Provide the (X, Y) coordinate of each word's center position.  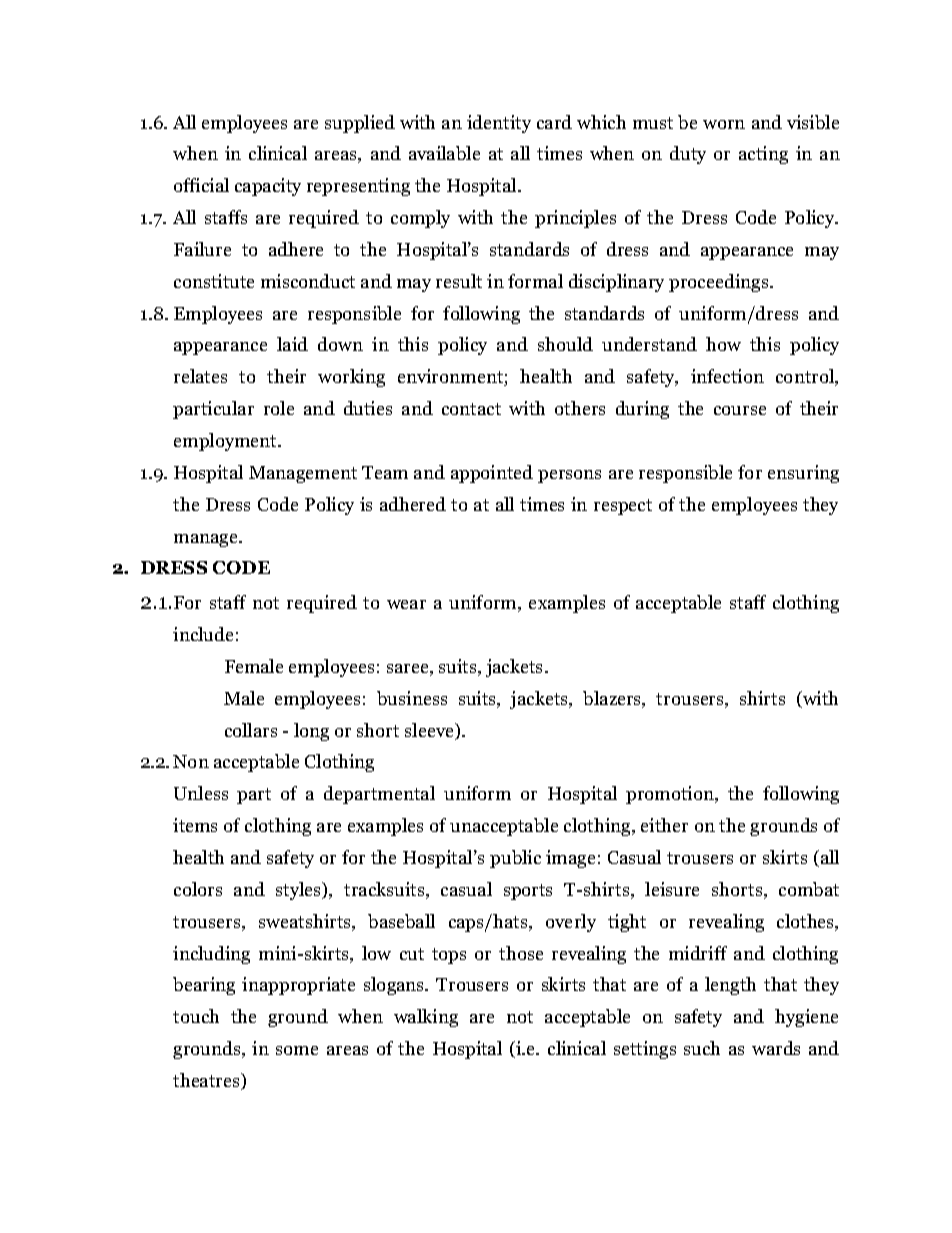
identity (499, 124)
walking (426, 1018)
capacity (268, 187)
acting (763, 155)
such (702, 1048)
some (297, 1050)
